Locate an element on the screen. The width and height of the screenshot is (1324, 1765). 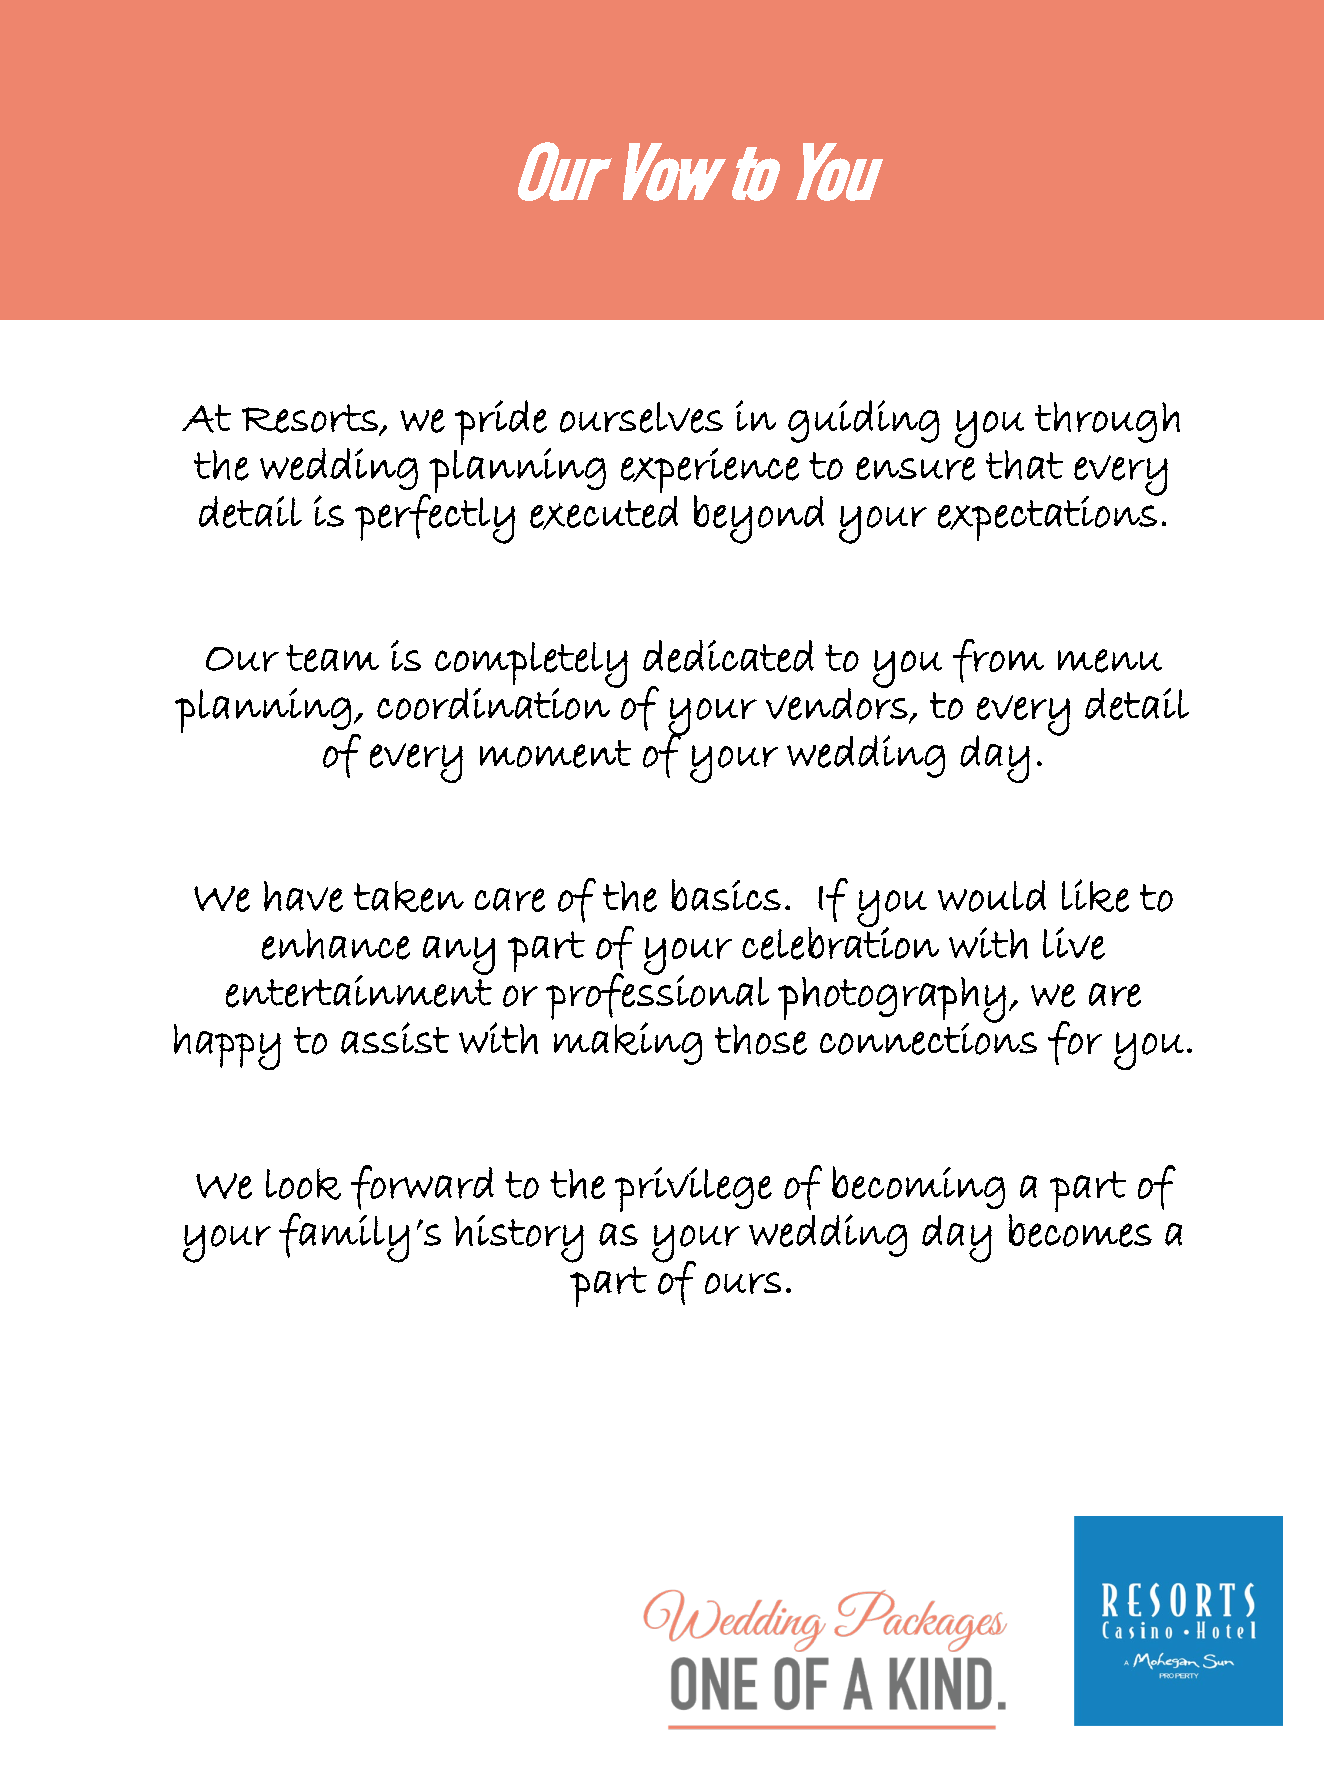
have is located at coordinates (303, 896).
